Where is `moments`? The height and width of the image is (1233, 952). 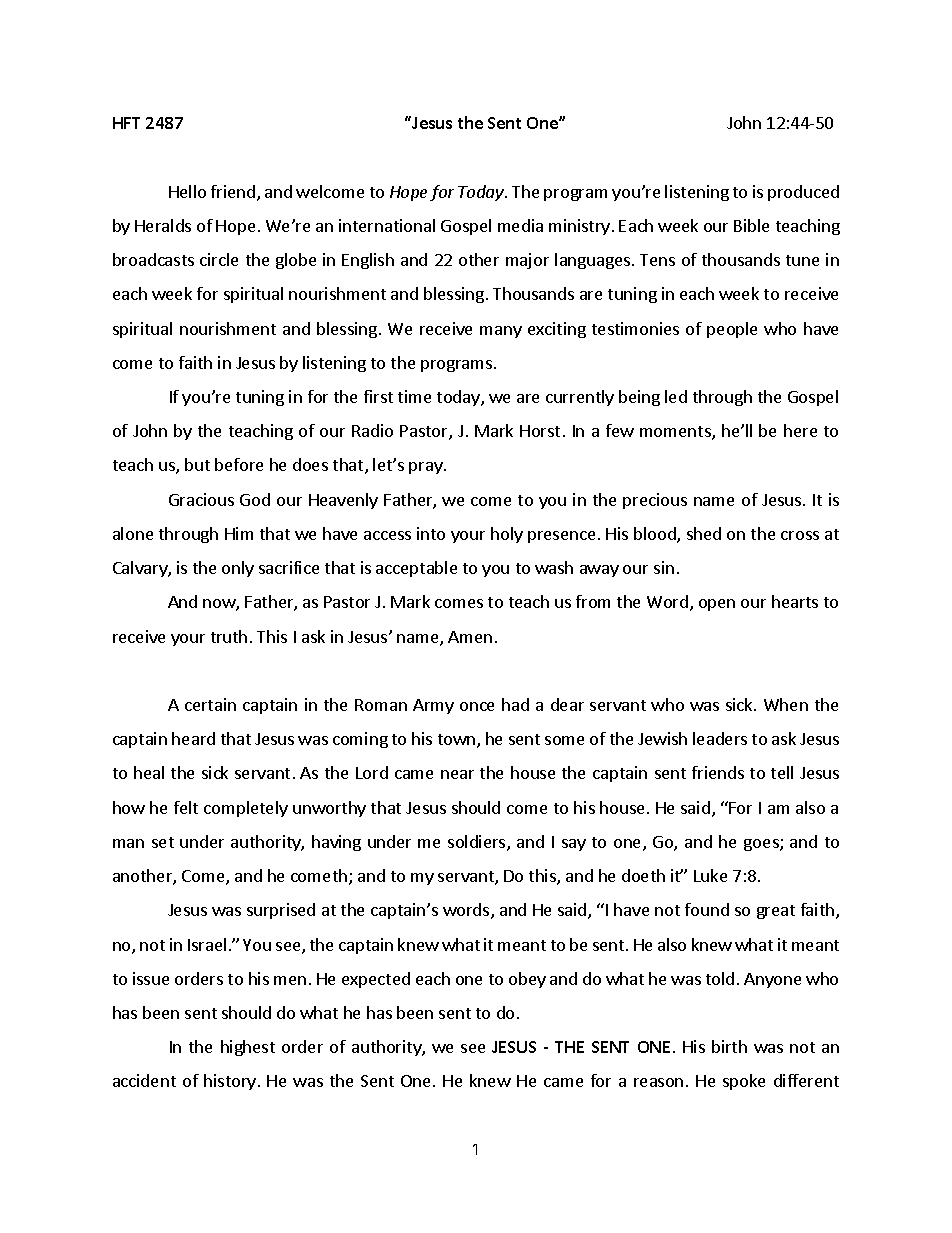
moments is located at coordinates (676, 433).
